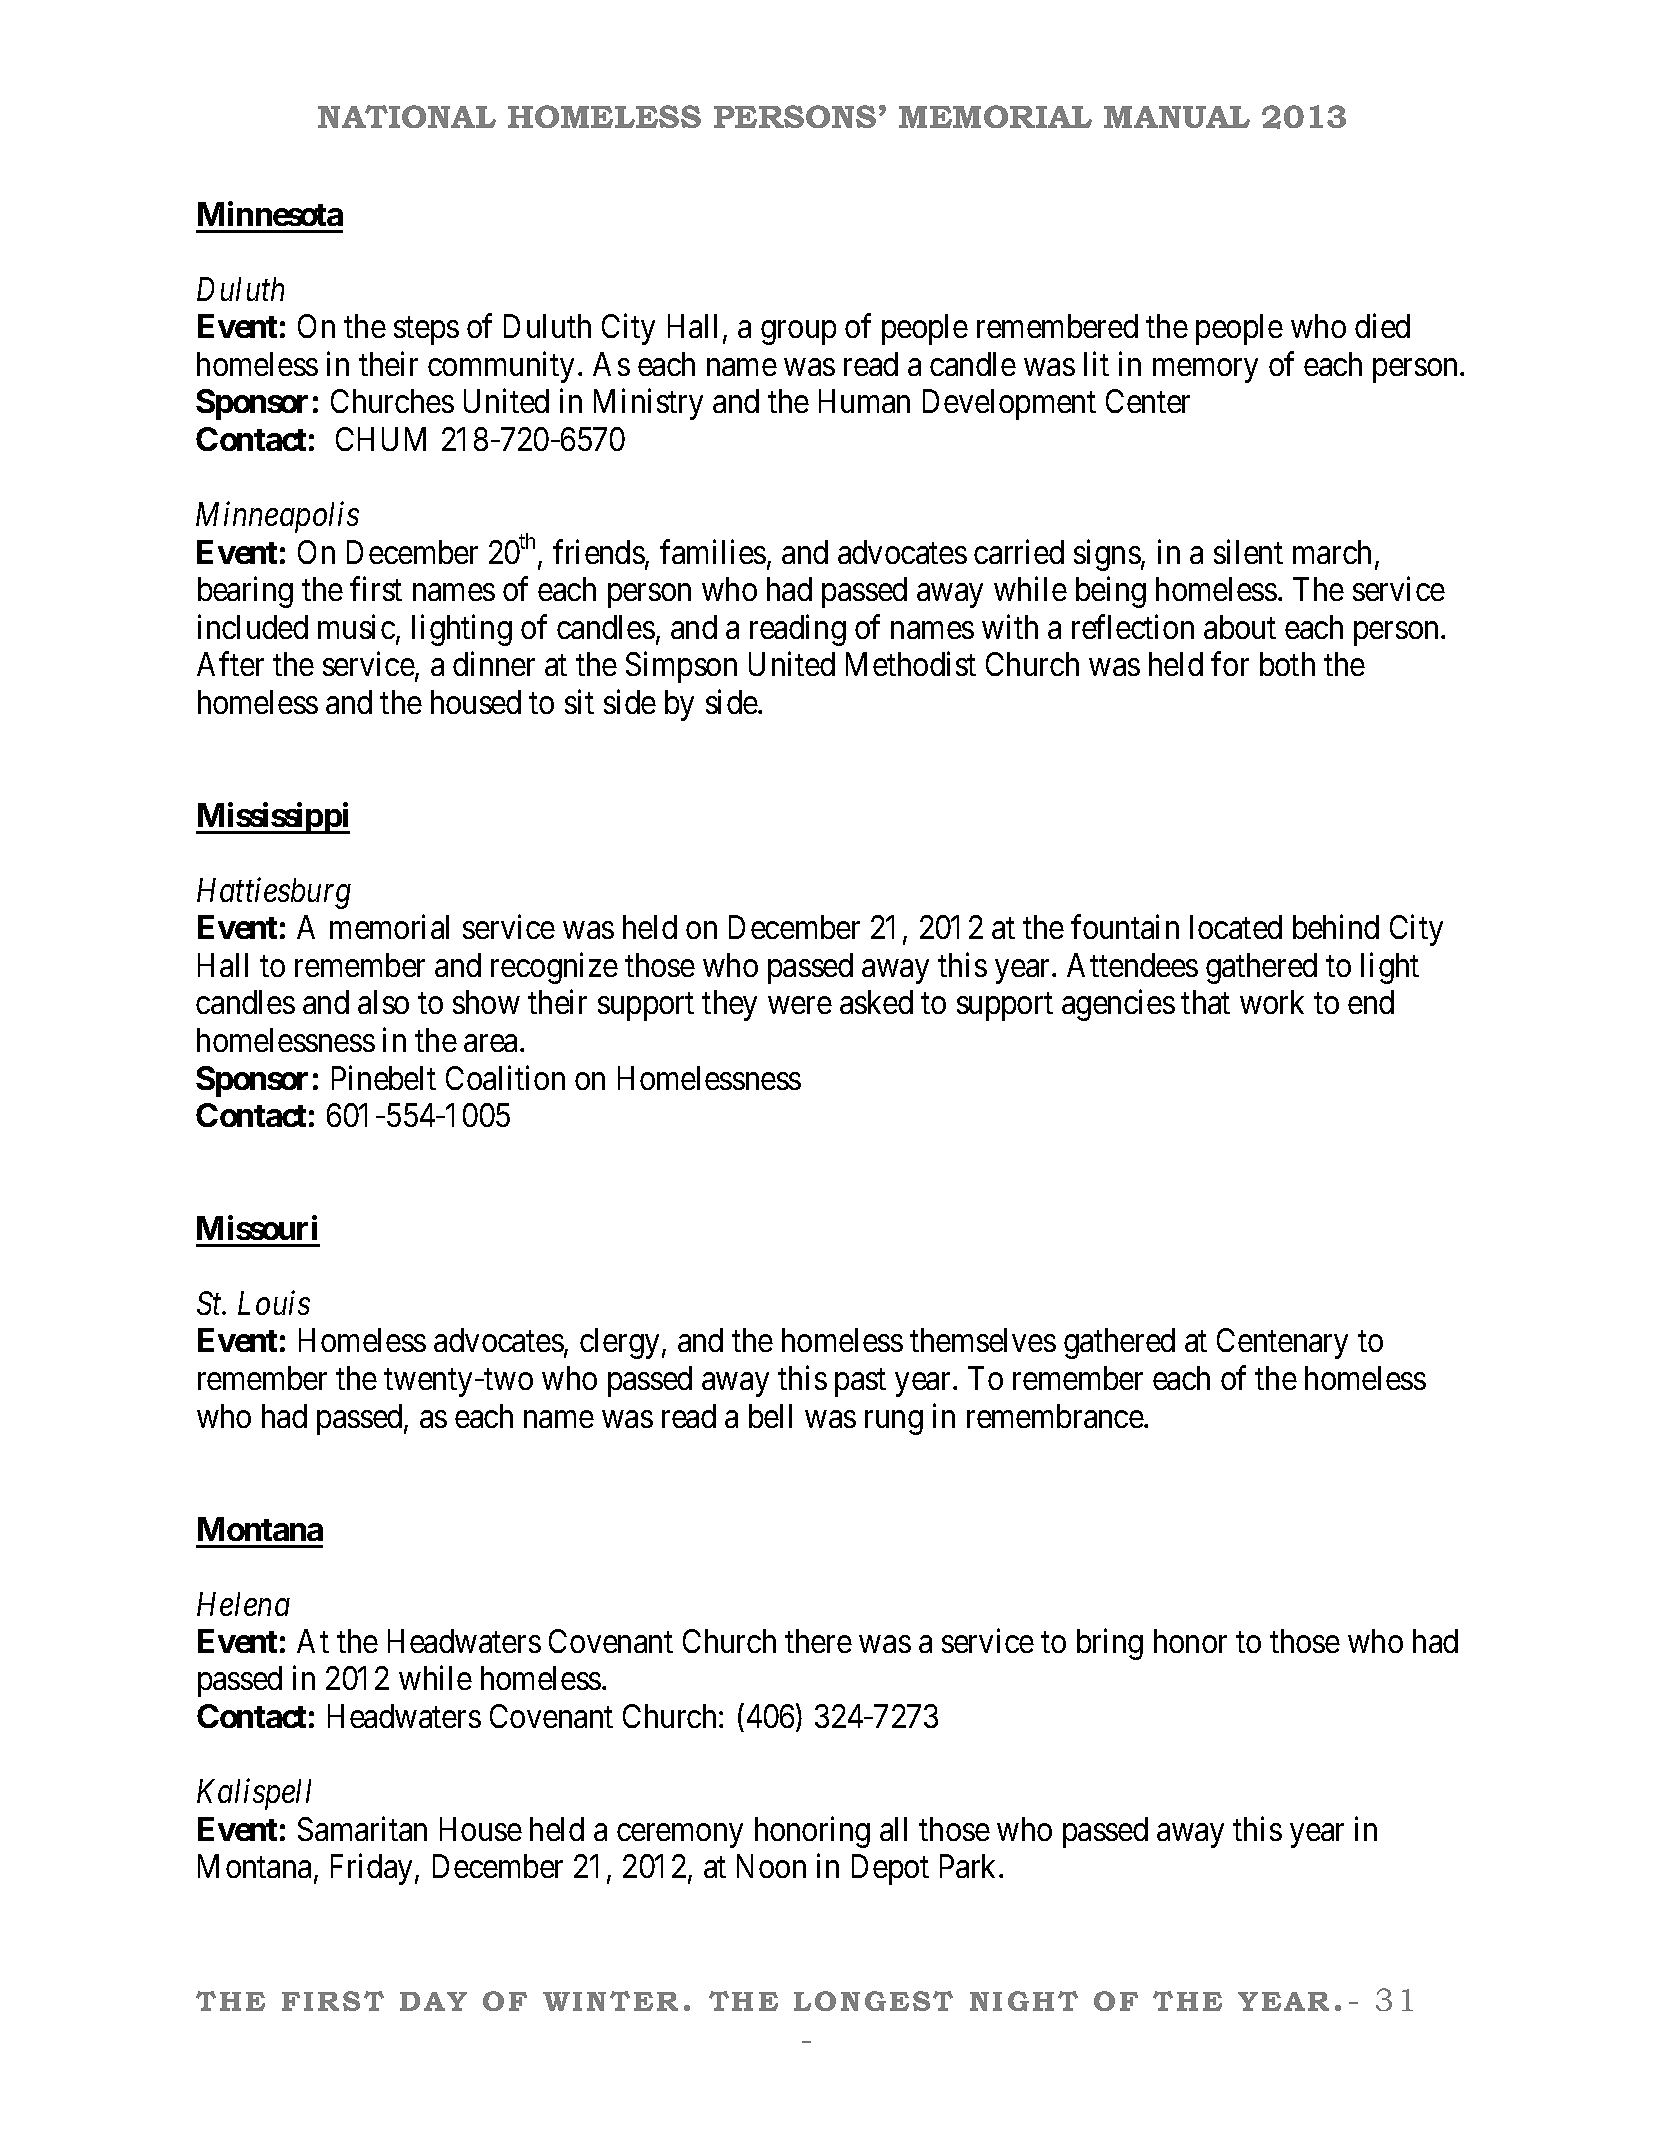 The height and width of the page is (2156, 1666). Describe the element at coordinates (798, 333) in the page. I see `group` at that location.
